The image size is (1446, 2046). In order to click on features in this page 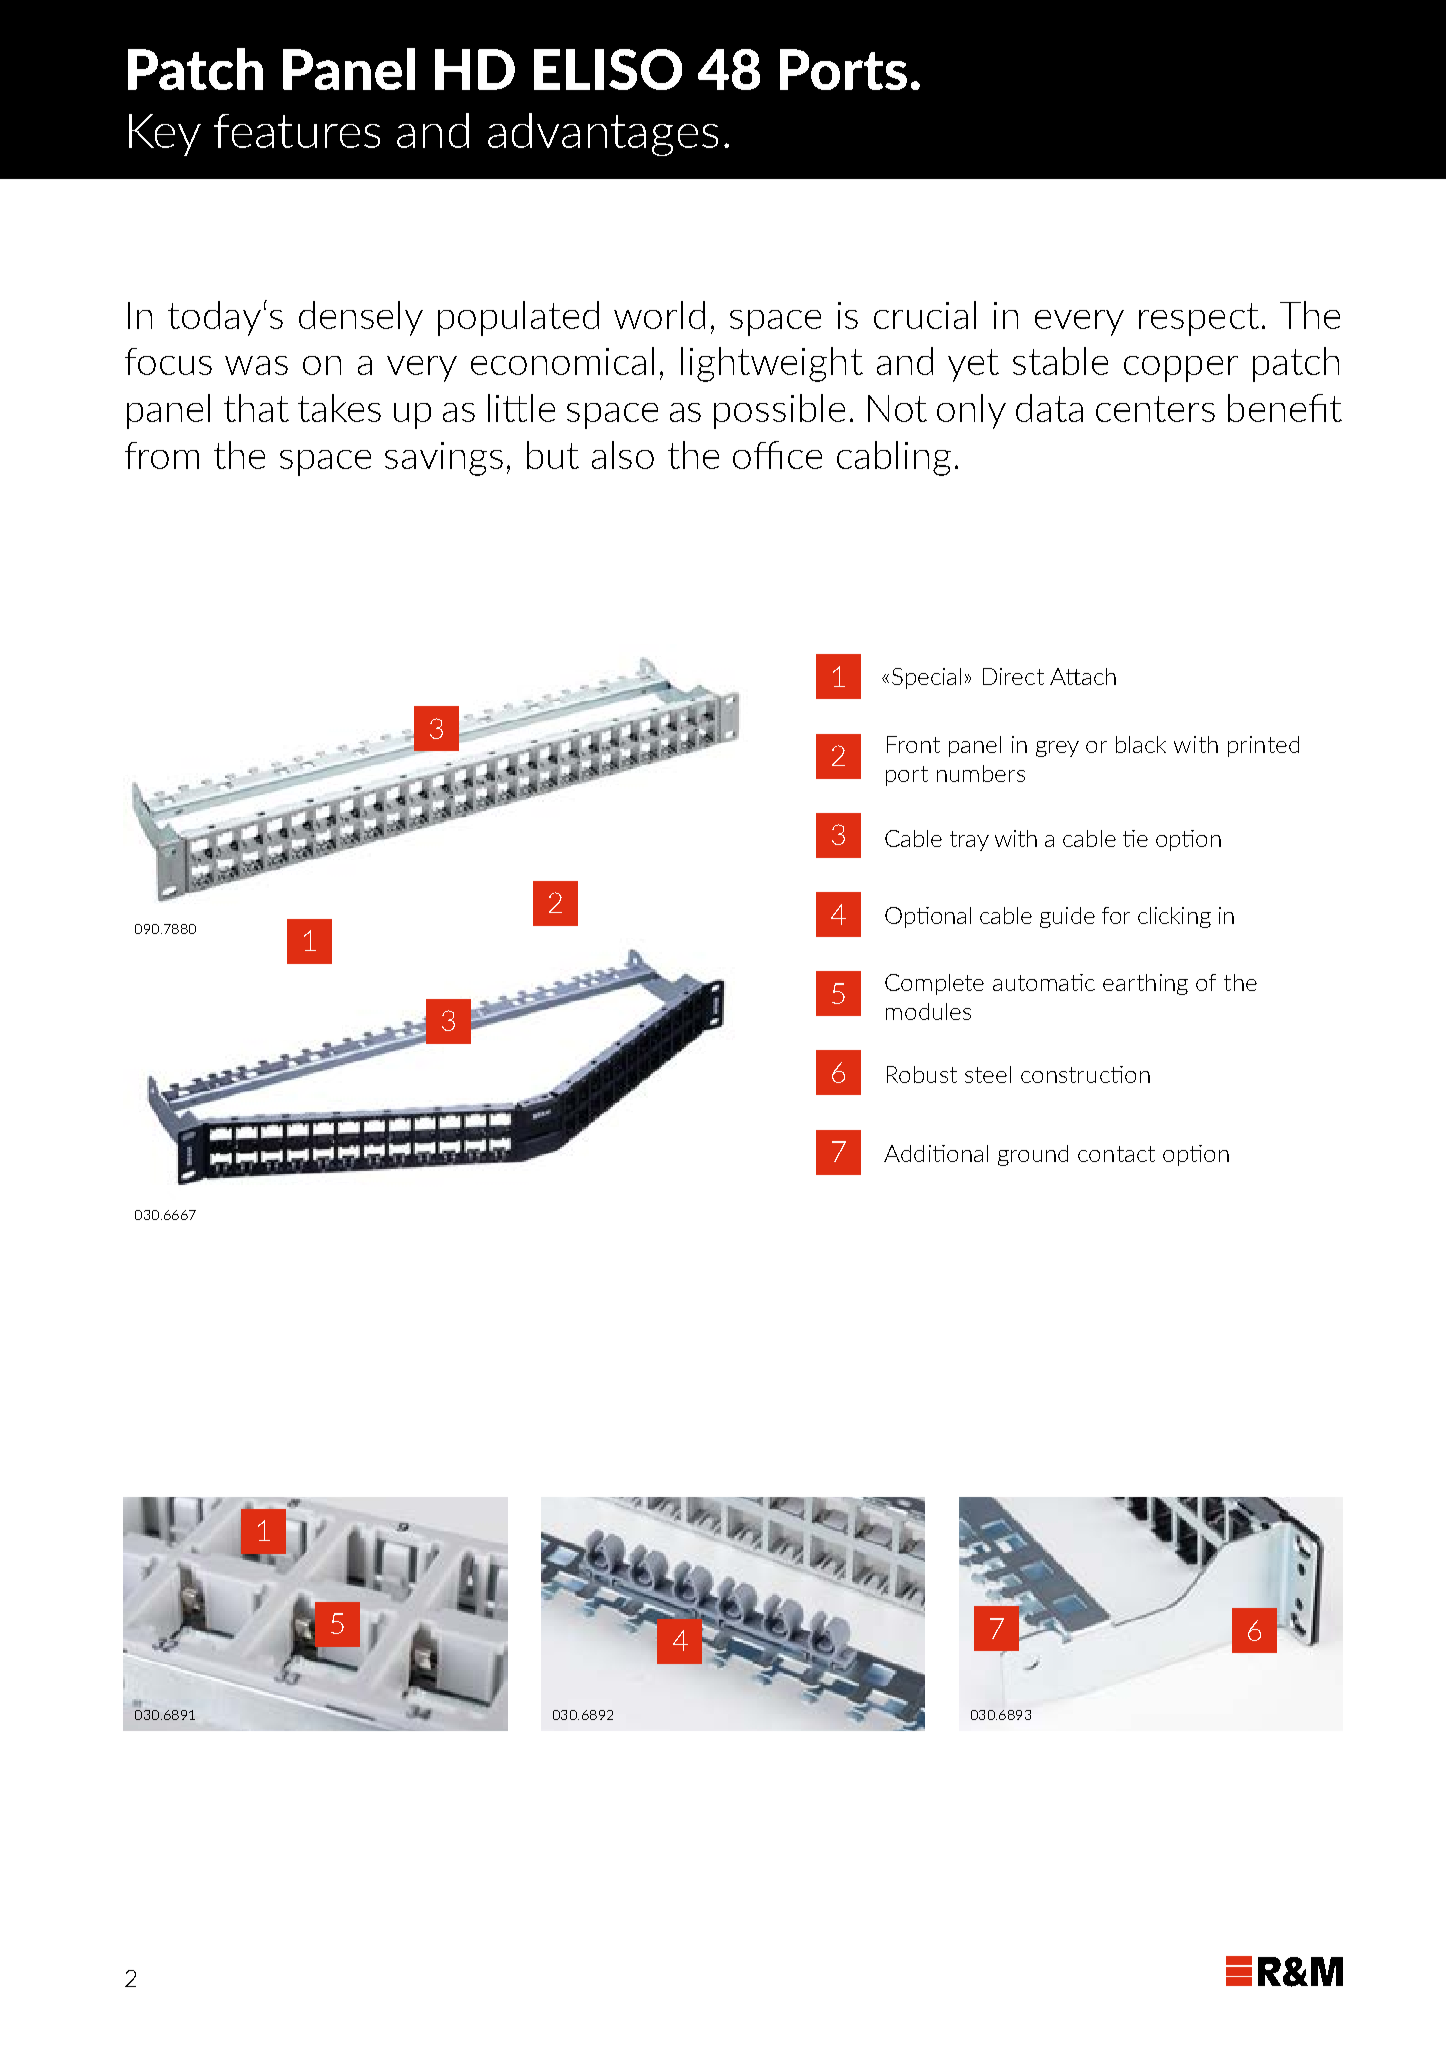, I will do `click(297, 131)`.
